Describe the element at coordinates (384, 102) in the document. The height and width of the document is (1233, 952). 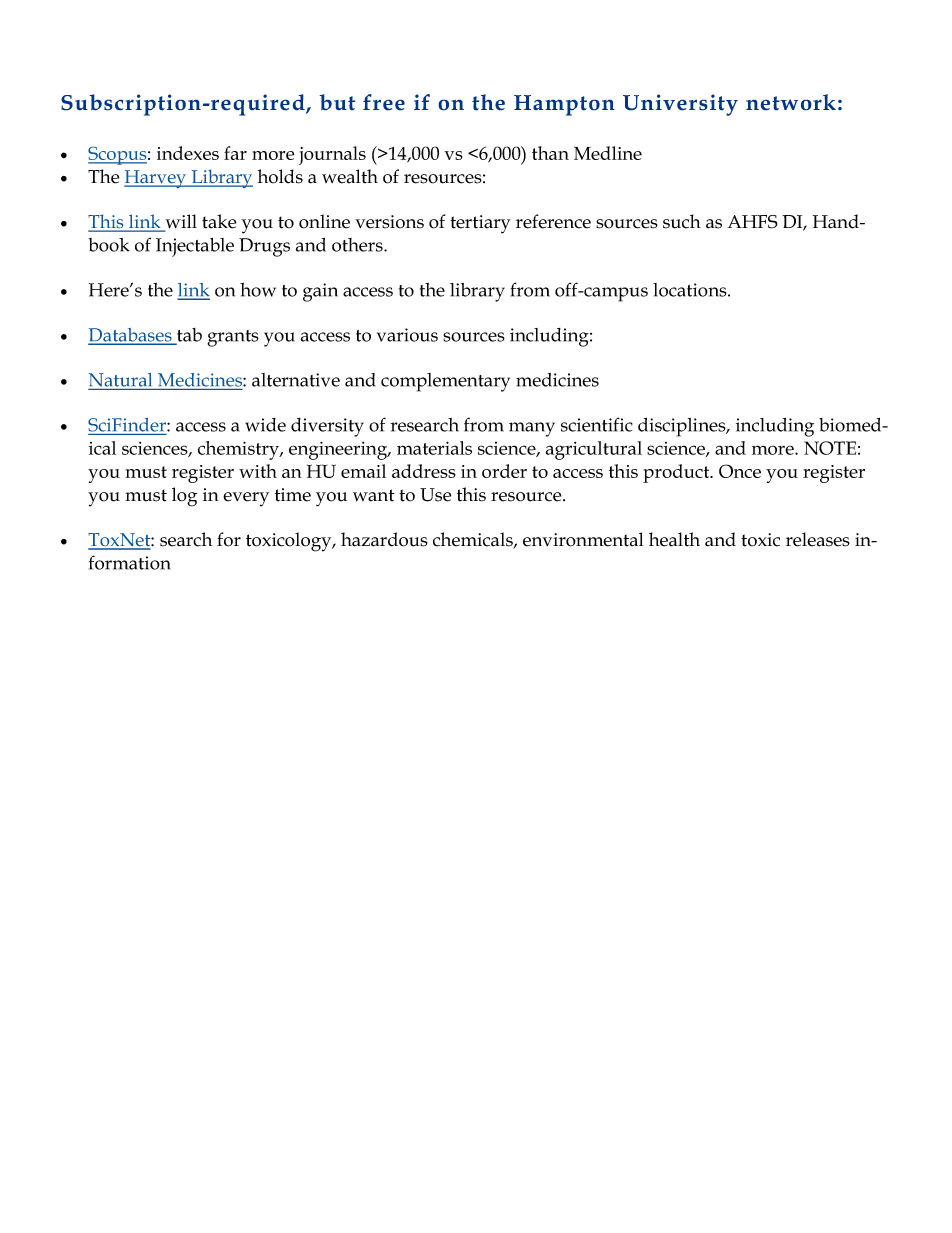
I see `free` at that location.
